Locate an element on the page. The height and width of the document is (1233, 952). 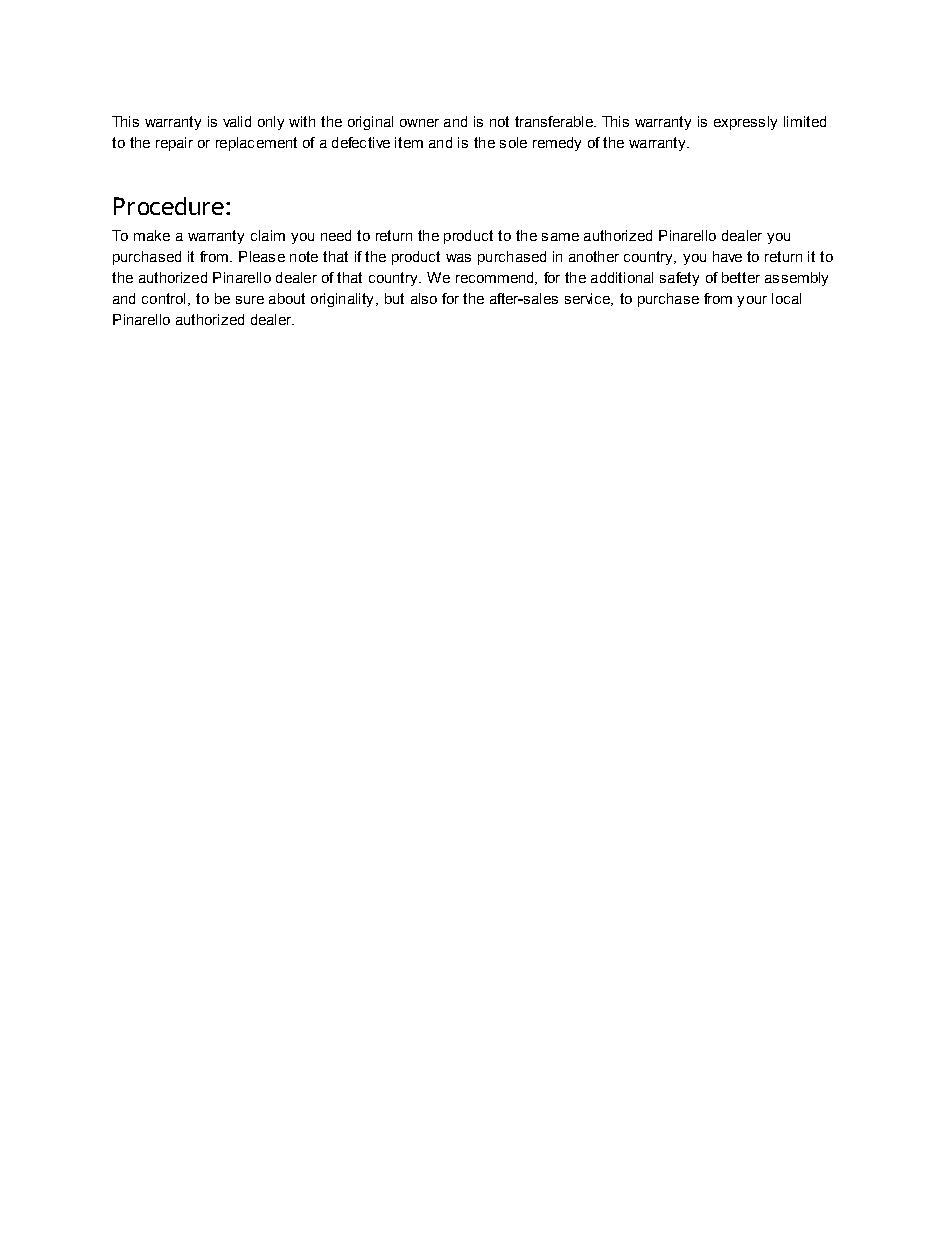
remedy is located at coordinates (557, 144).
